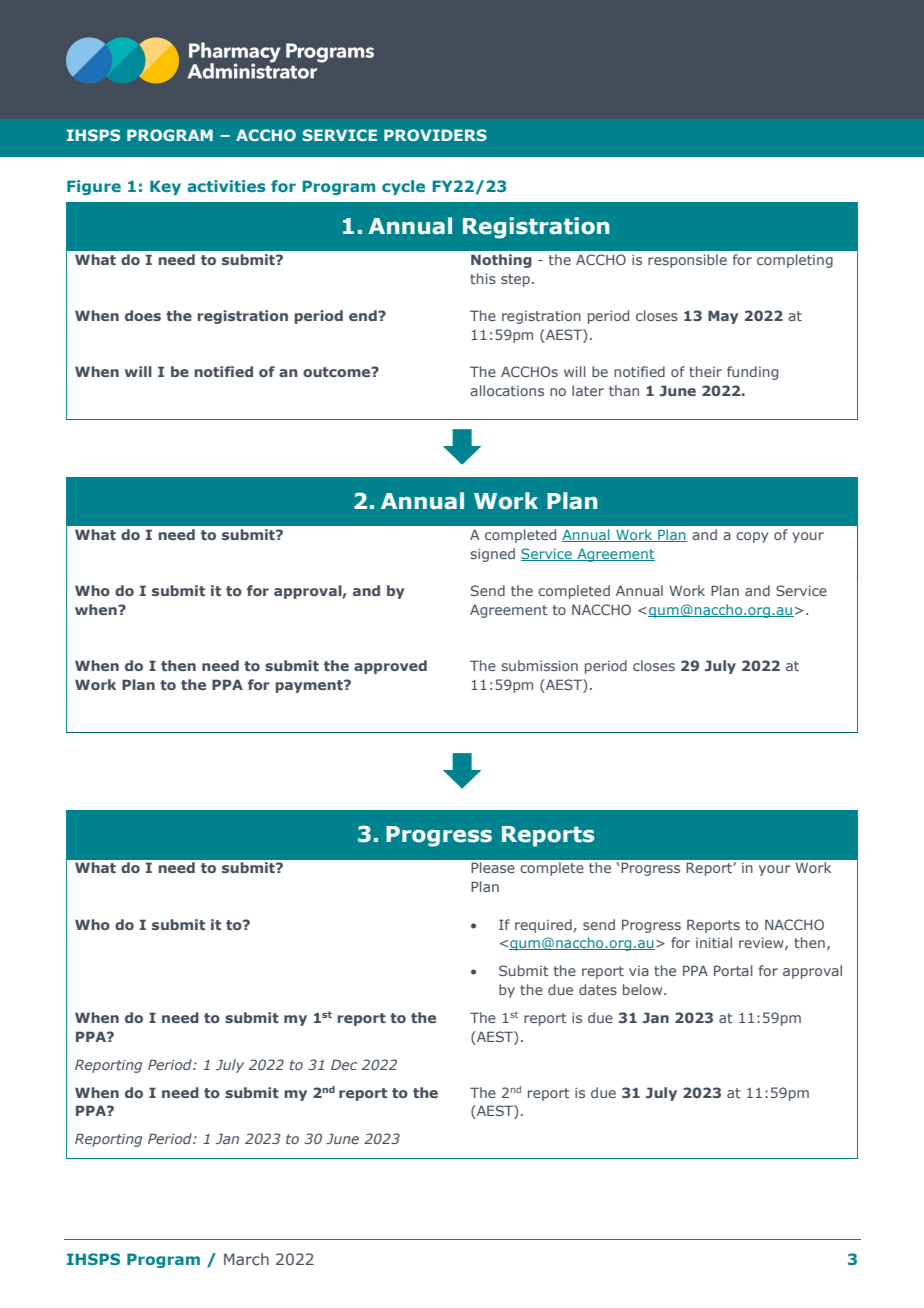  I want to click on PROVIDERS, so click(435, 135).
